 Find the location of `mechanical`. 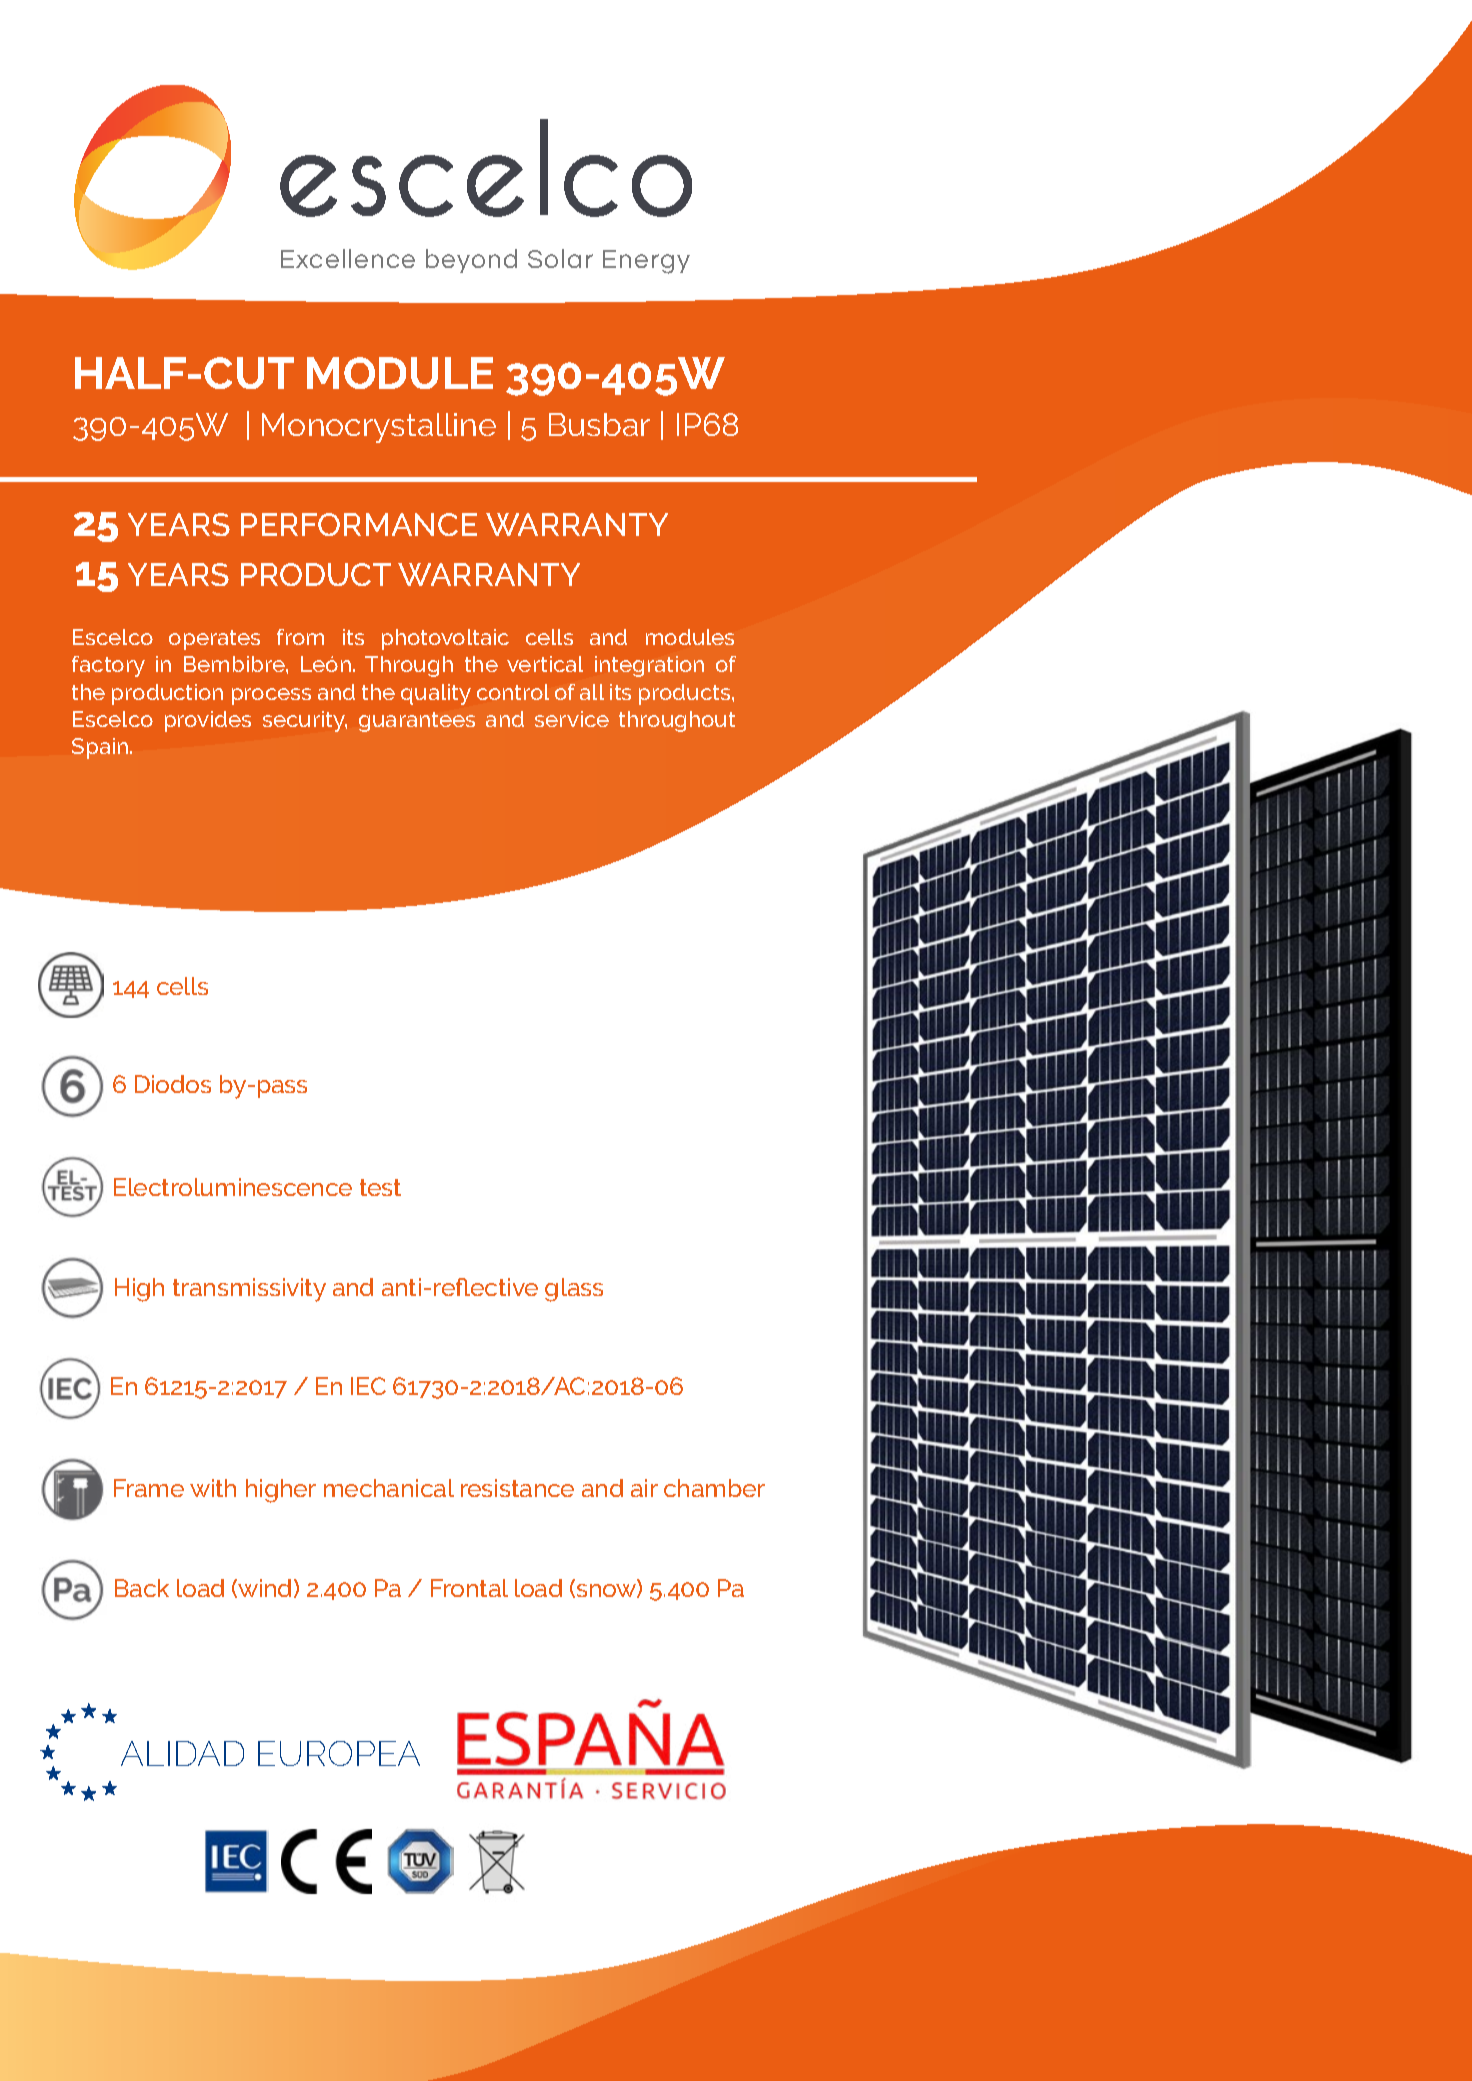

mechanical is located at coordinates (389, 1488).
